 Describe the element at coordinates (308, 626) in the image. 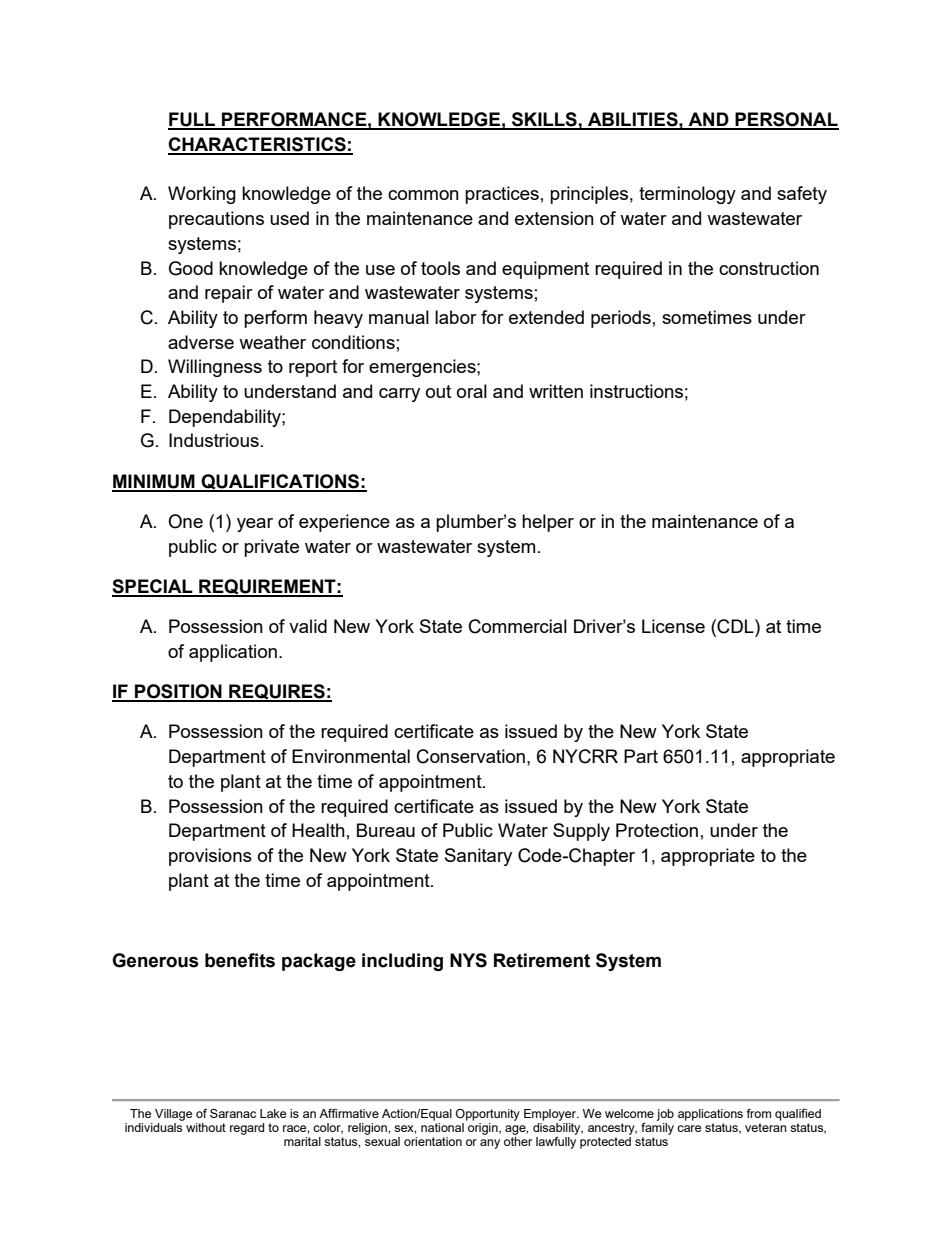

I see `valid` at that location.
